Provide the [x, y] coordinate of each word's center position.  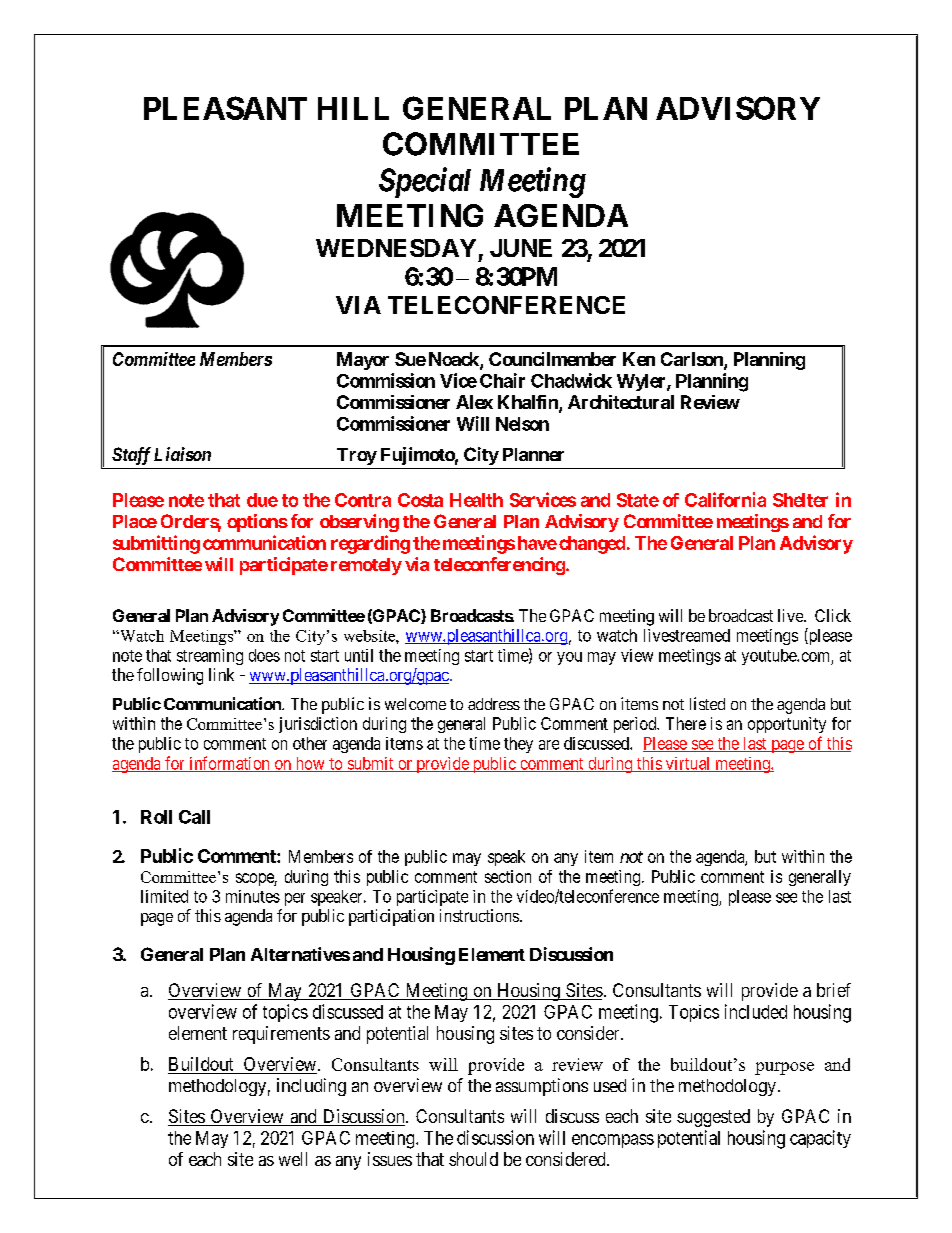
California [725, 499]
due [262, 500]
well [293, 1159]
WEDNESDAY [396, 248]
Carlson [693, 360]
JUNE [521, 248]
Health [476, 500]
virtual [688, 764]
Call [194, 817]
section [508, 876]
